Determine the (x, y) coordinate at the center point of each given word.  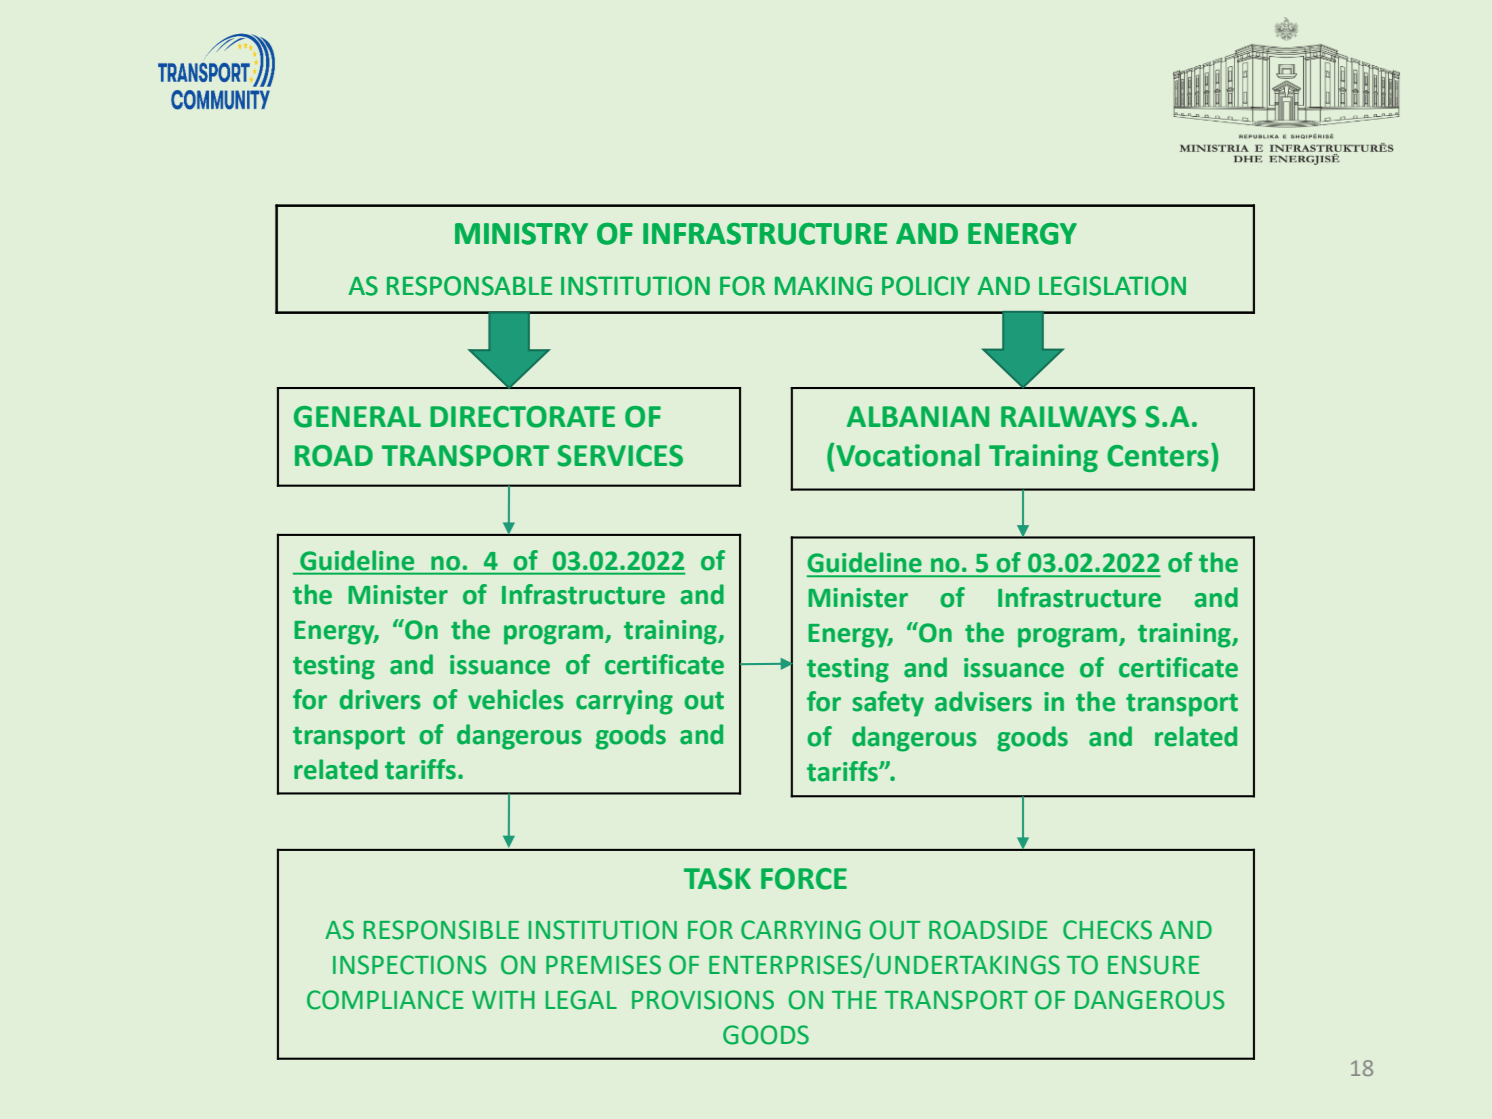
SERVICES (620, 456)
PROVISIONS (703, 1000)
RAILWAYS (1068, 417)
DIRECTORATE (522, 417)
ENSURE (1153, 965)
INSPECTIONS (410, 965)
